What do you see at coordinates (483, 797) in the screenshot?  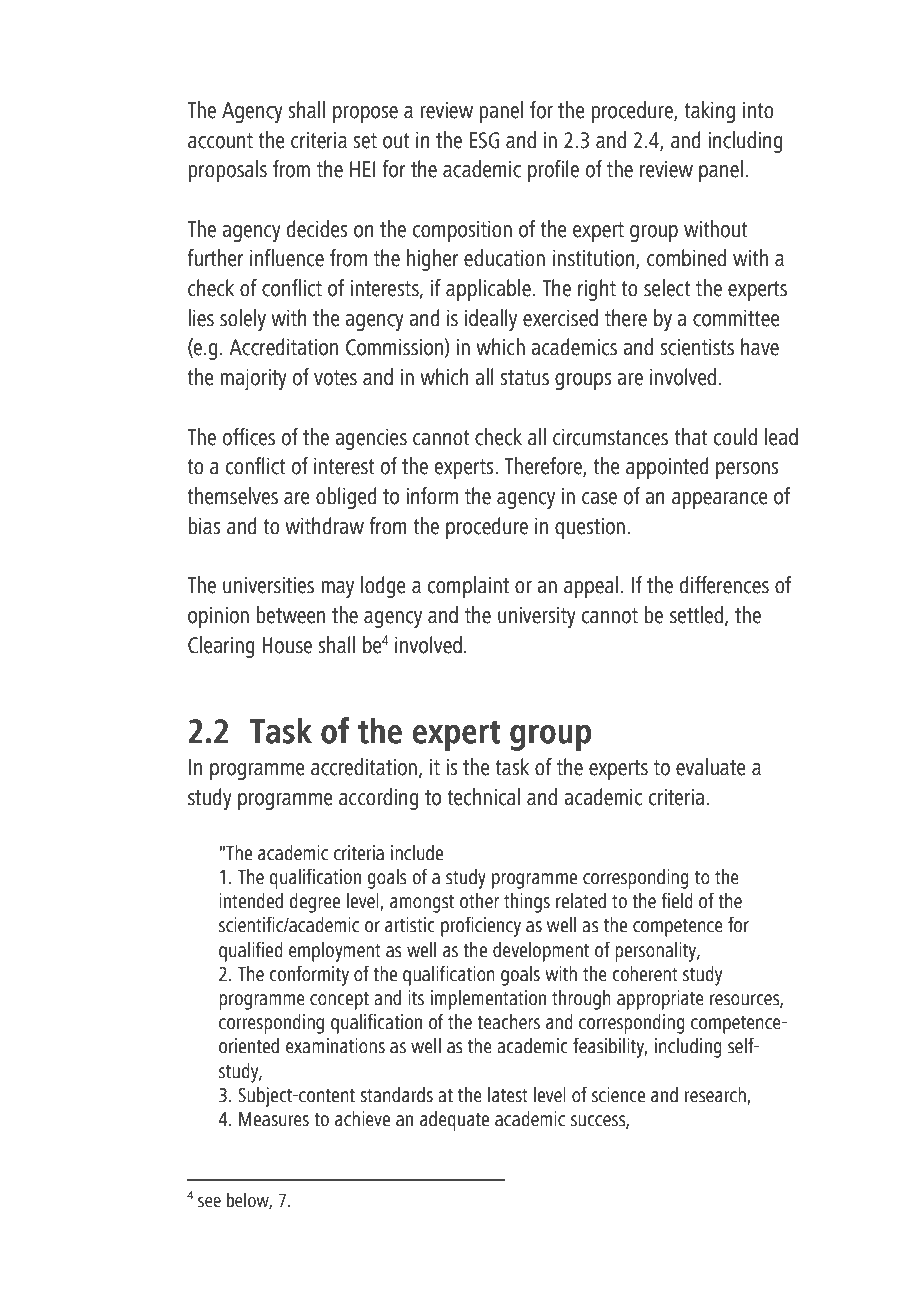 I see `technical` at bounding box center [483, 797].
